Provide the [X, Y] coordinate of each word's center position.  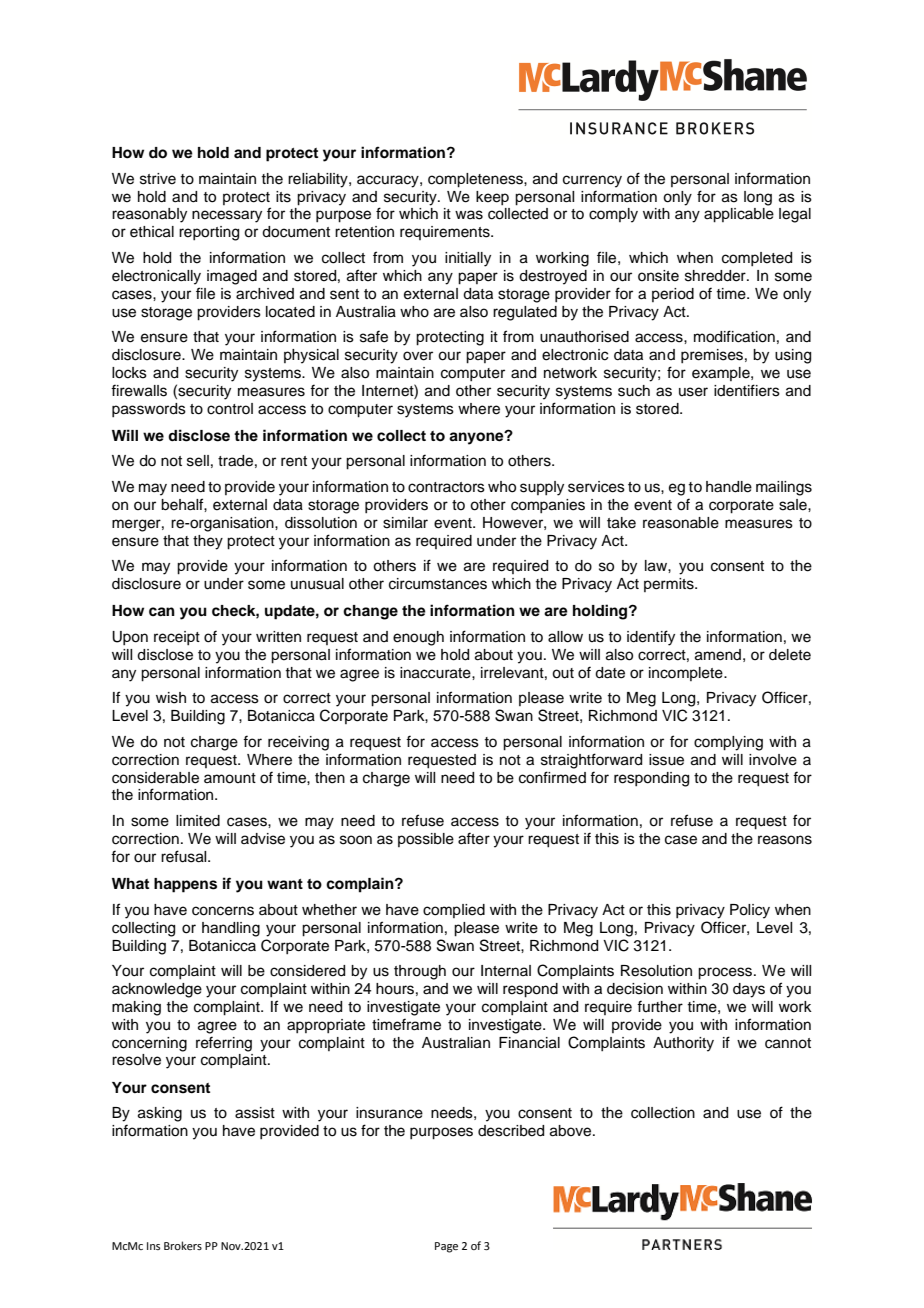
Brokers [183, 1245]
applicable [739, 215]
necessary [227, 216]
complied [454, 911]
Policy [750, 911]
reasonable [681, 523]
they [208, 542]
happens [185, 885]
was [469, 215]
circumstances [438, 584]
